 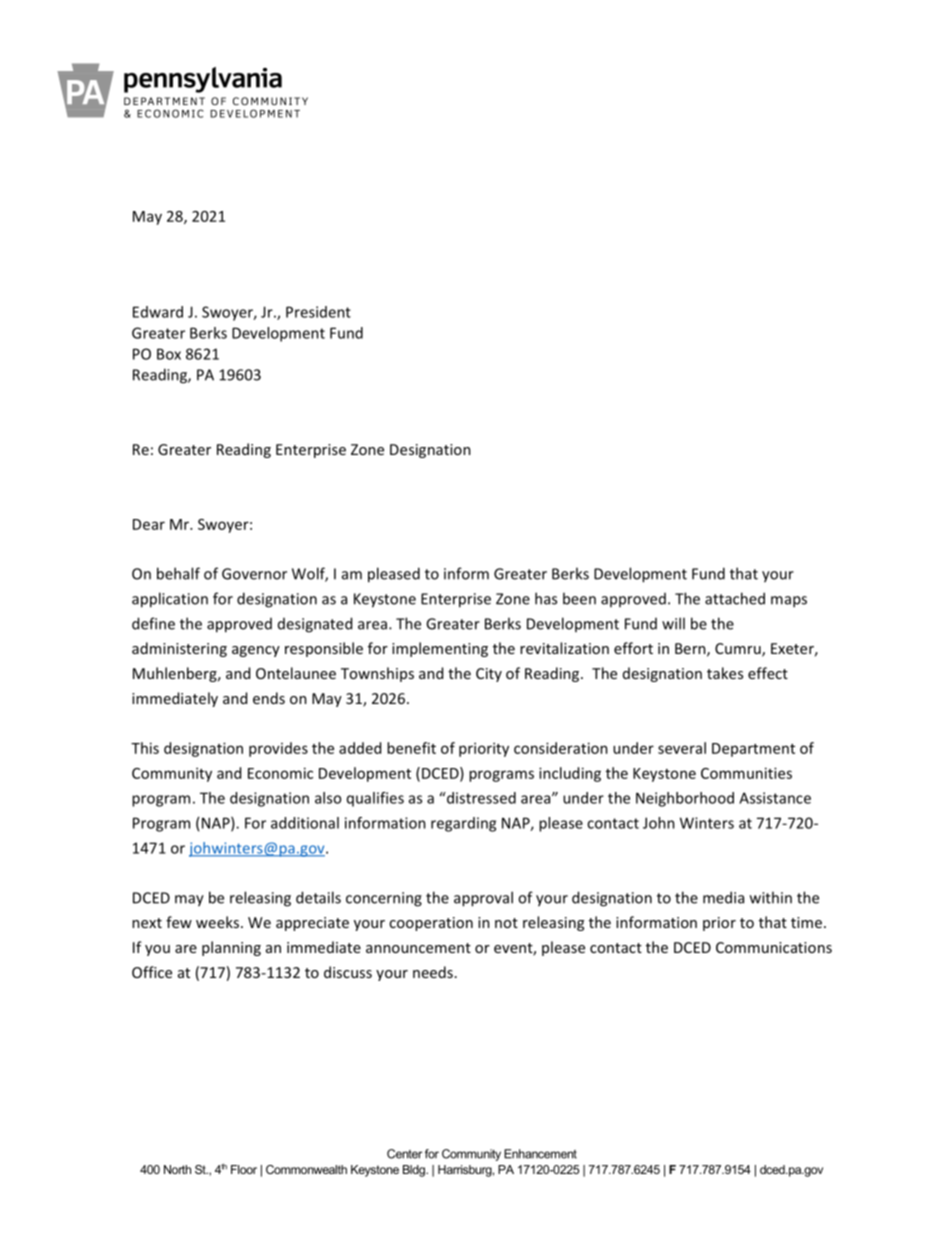 What do you see at coordinates (169, 354) in the document?
I see `Box` at bounding box center [169, 354].
